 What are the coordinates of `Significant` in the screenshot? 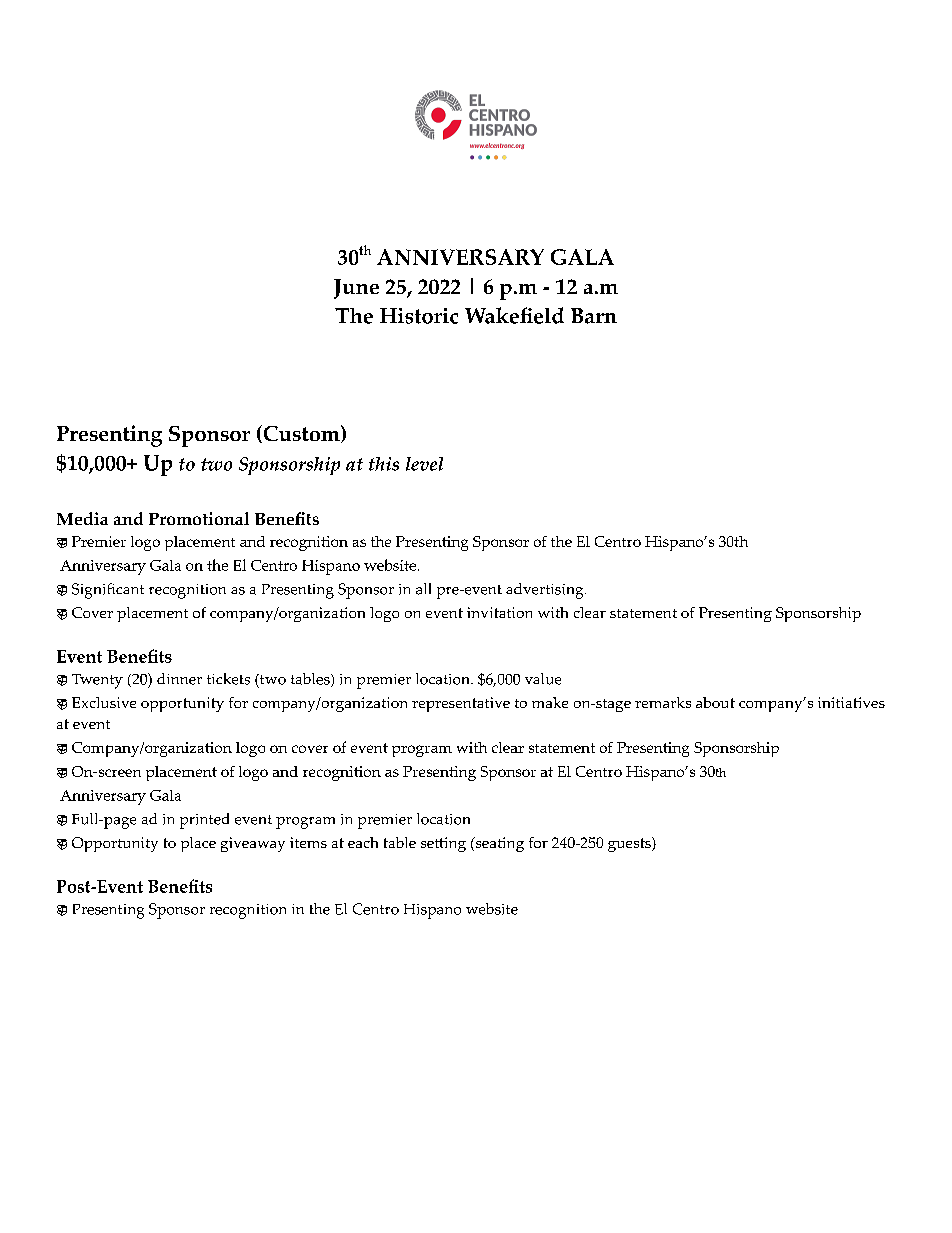 It's located at (108, 591).
